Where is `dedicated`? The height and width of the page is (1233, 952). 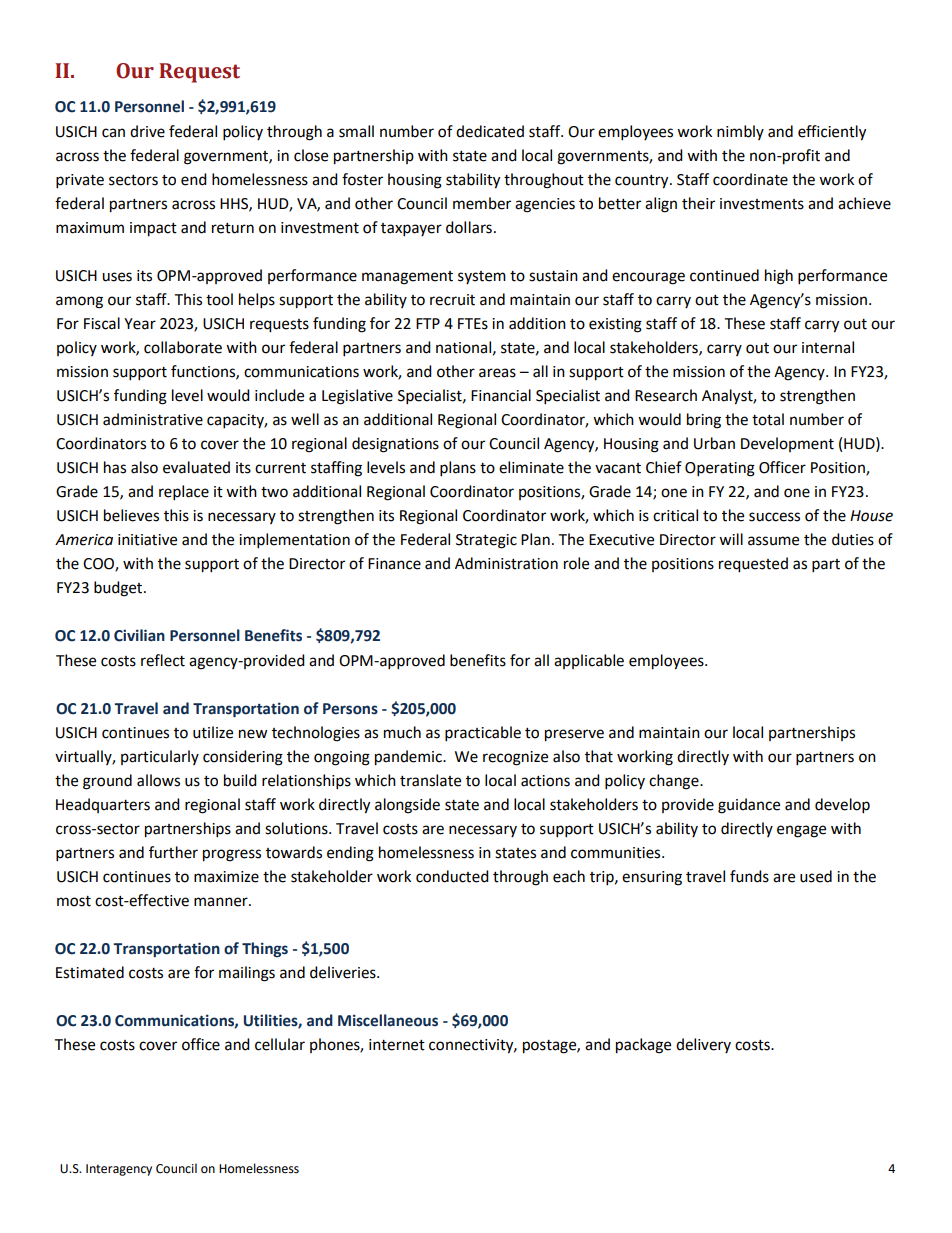 dedicated is located at coordinates (490, 131).
